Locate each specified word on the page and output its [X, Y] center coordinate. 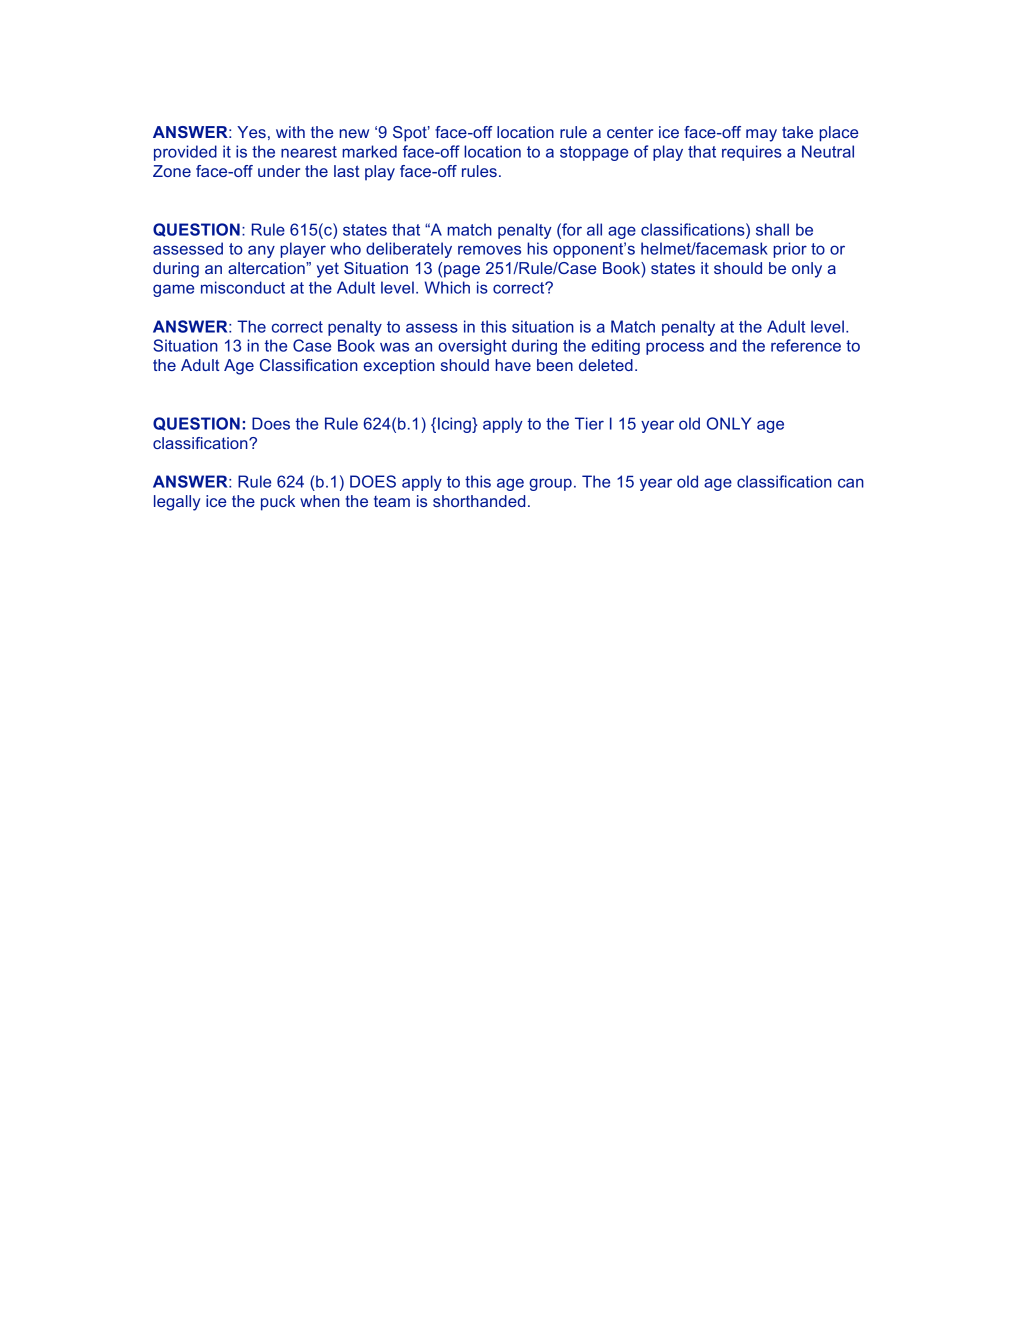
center [630, 132]
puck [278, 503]
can [851, 483]
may [761, 135]
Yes [251, 132]
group [550, 484]
